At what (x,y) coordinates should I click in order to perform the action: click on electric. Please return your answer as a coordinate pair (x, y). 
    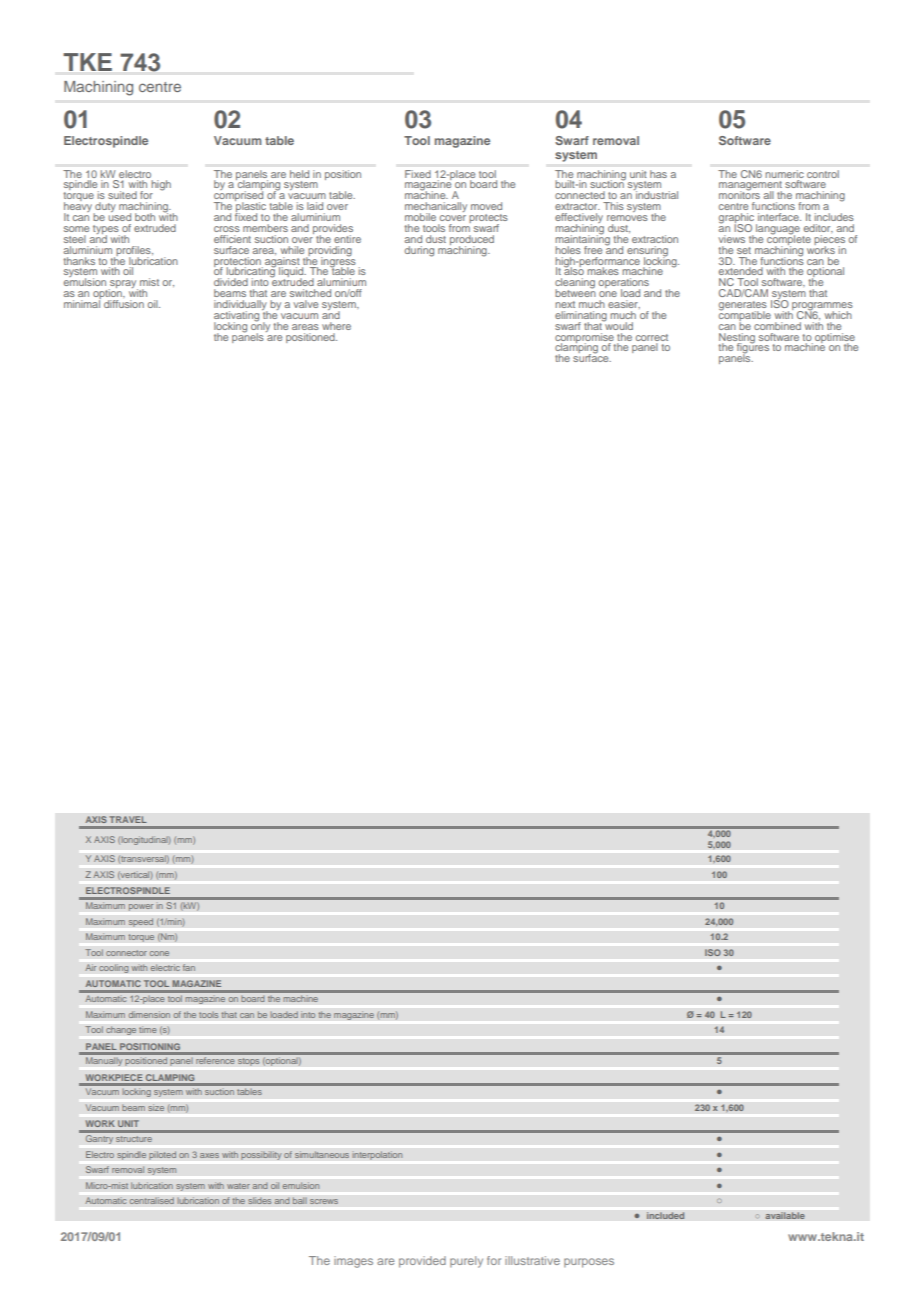
    Looking at the image, I should click on (165, 967).
